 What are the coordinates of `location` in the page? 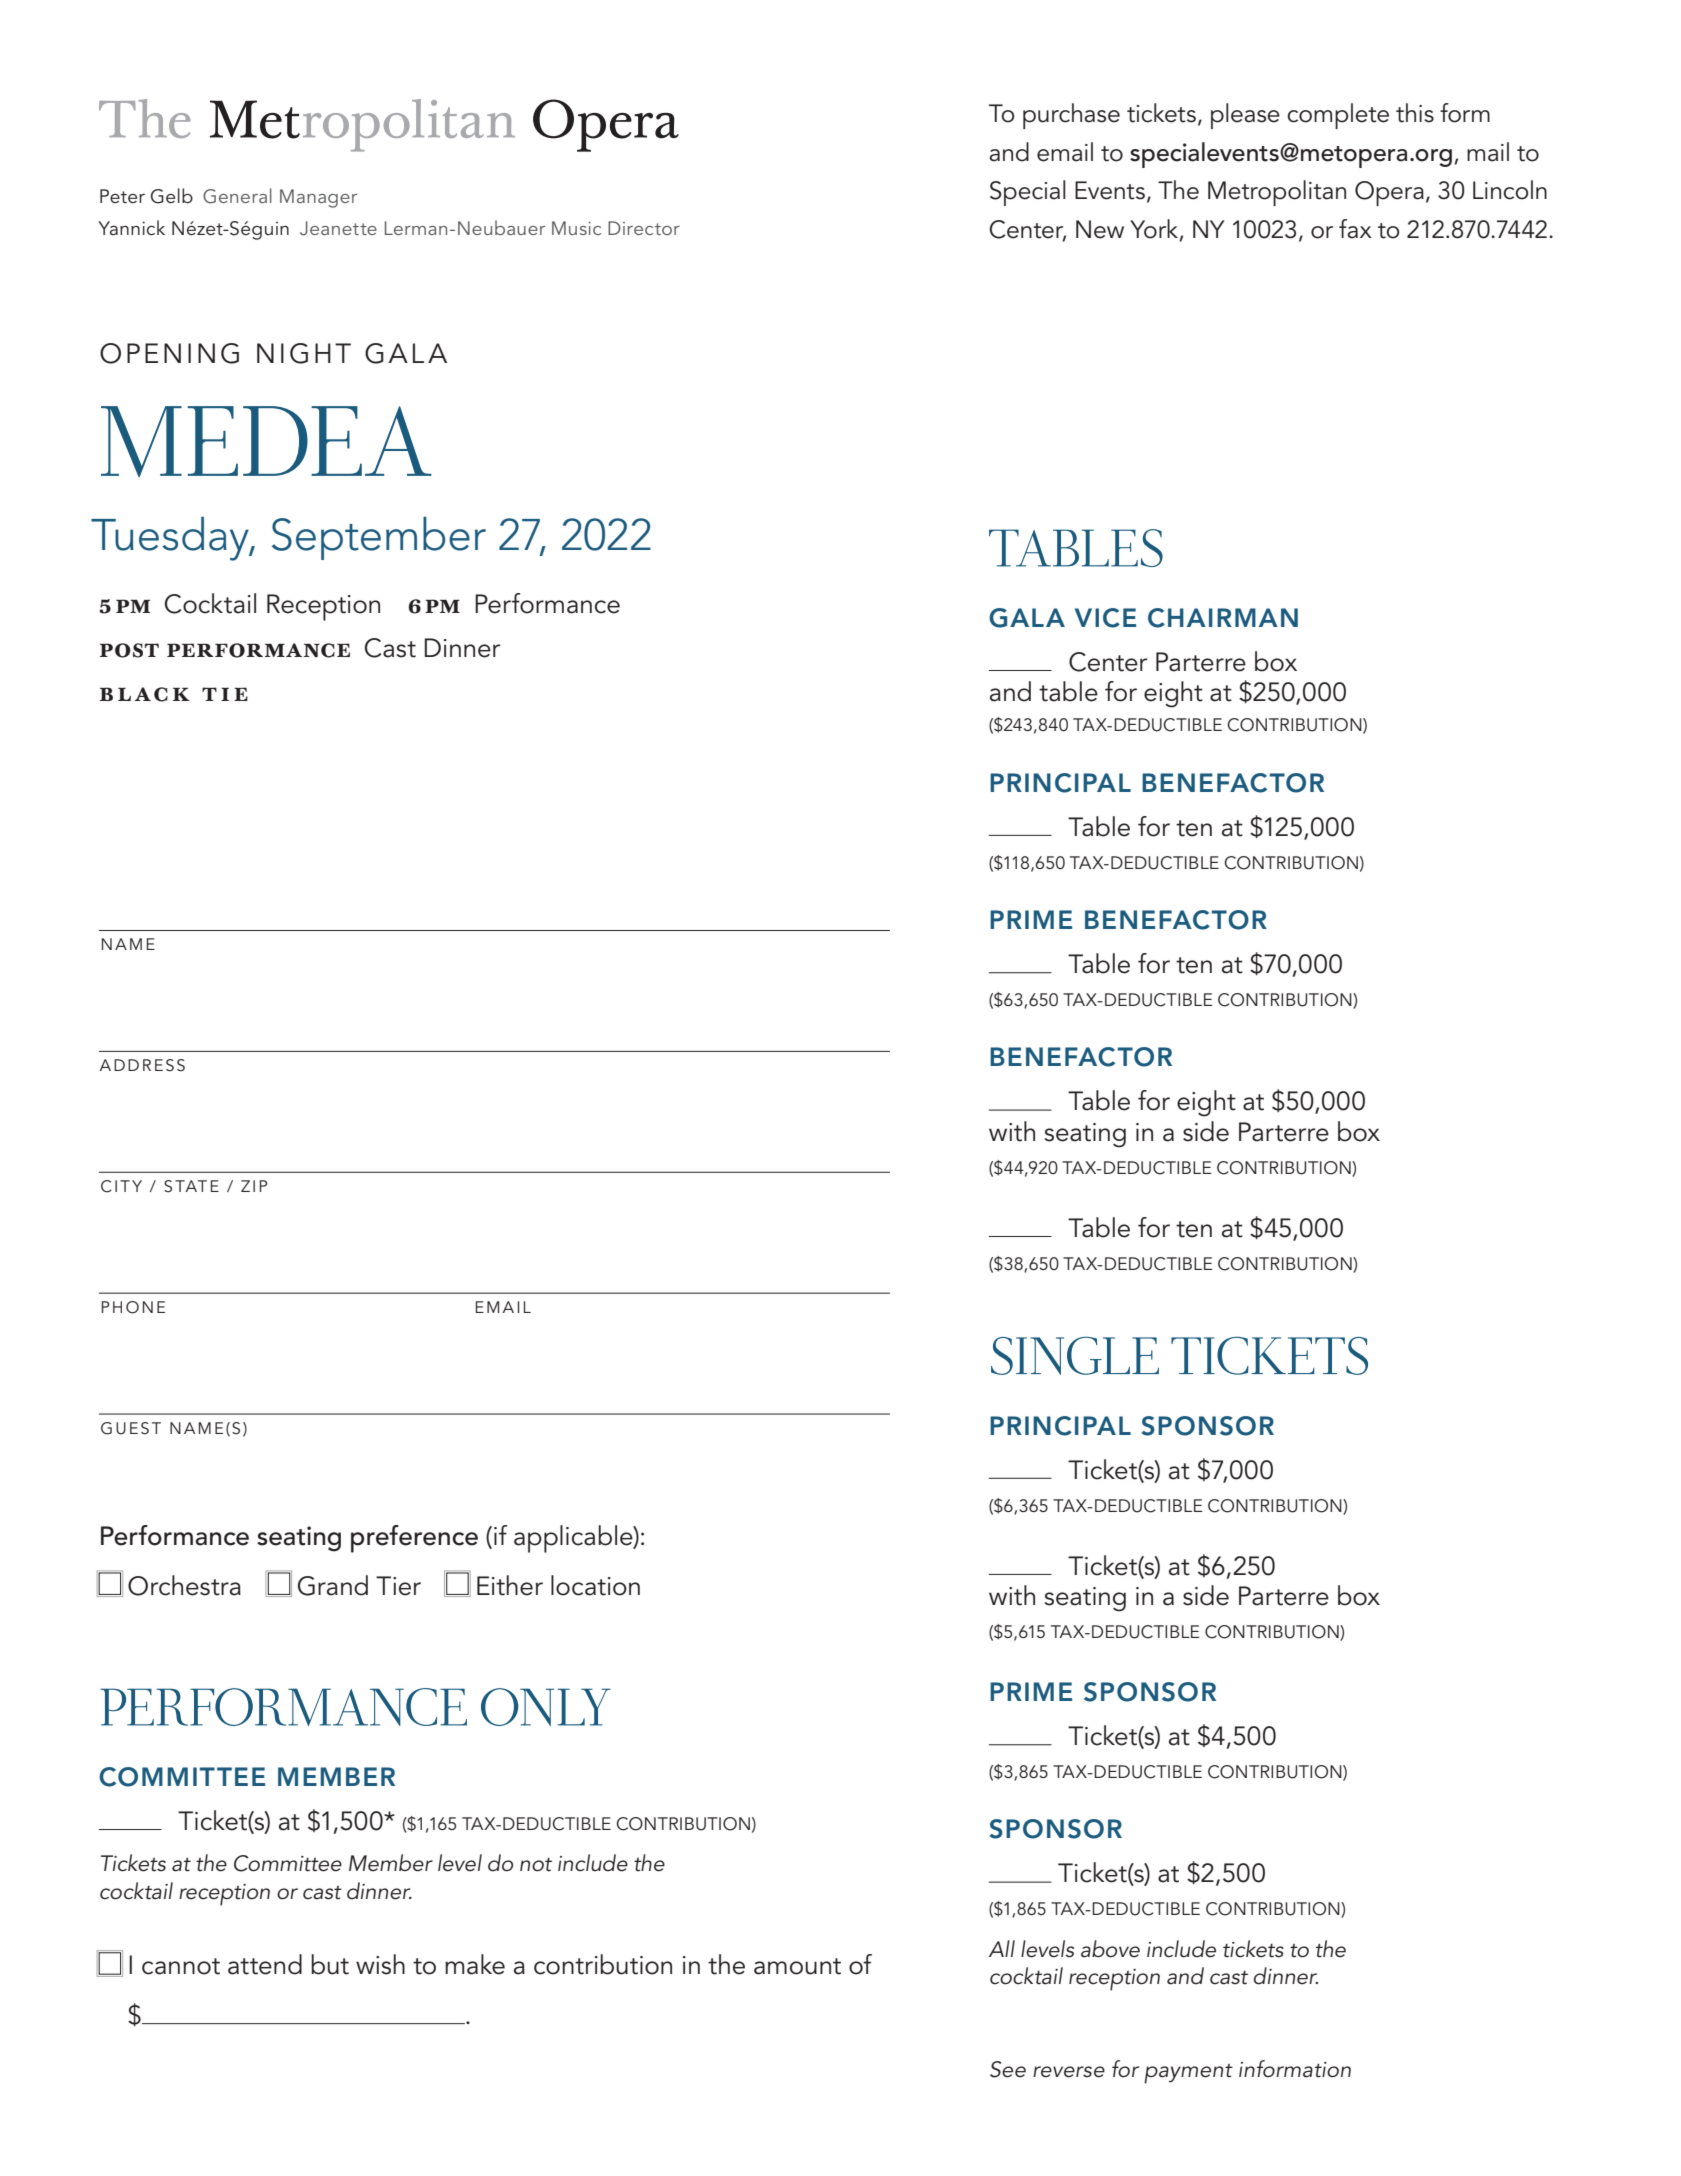 It's located at (595, 1585).
